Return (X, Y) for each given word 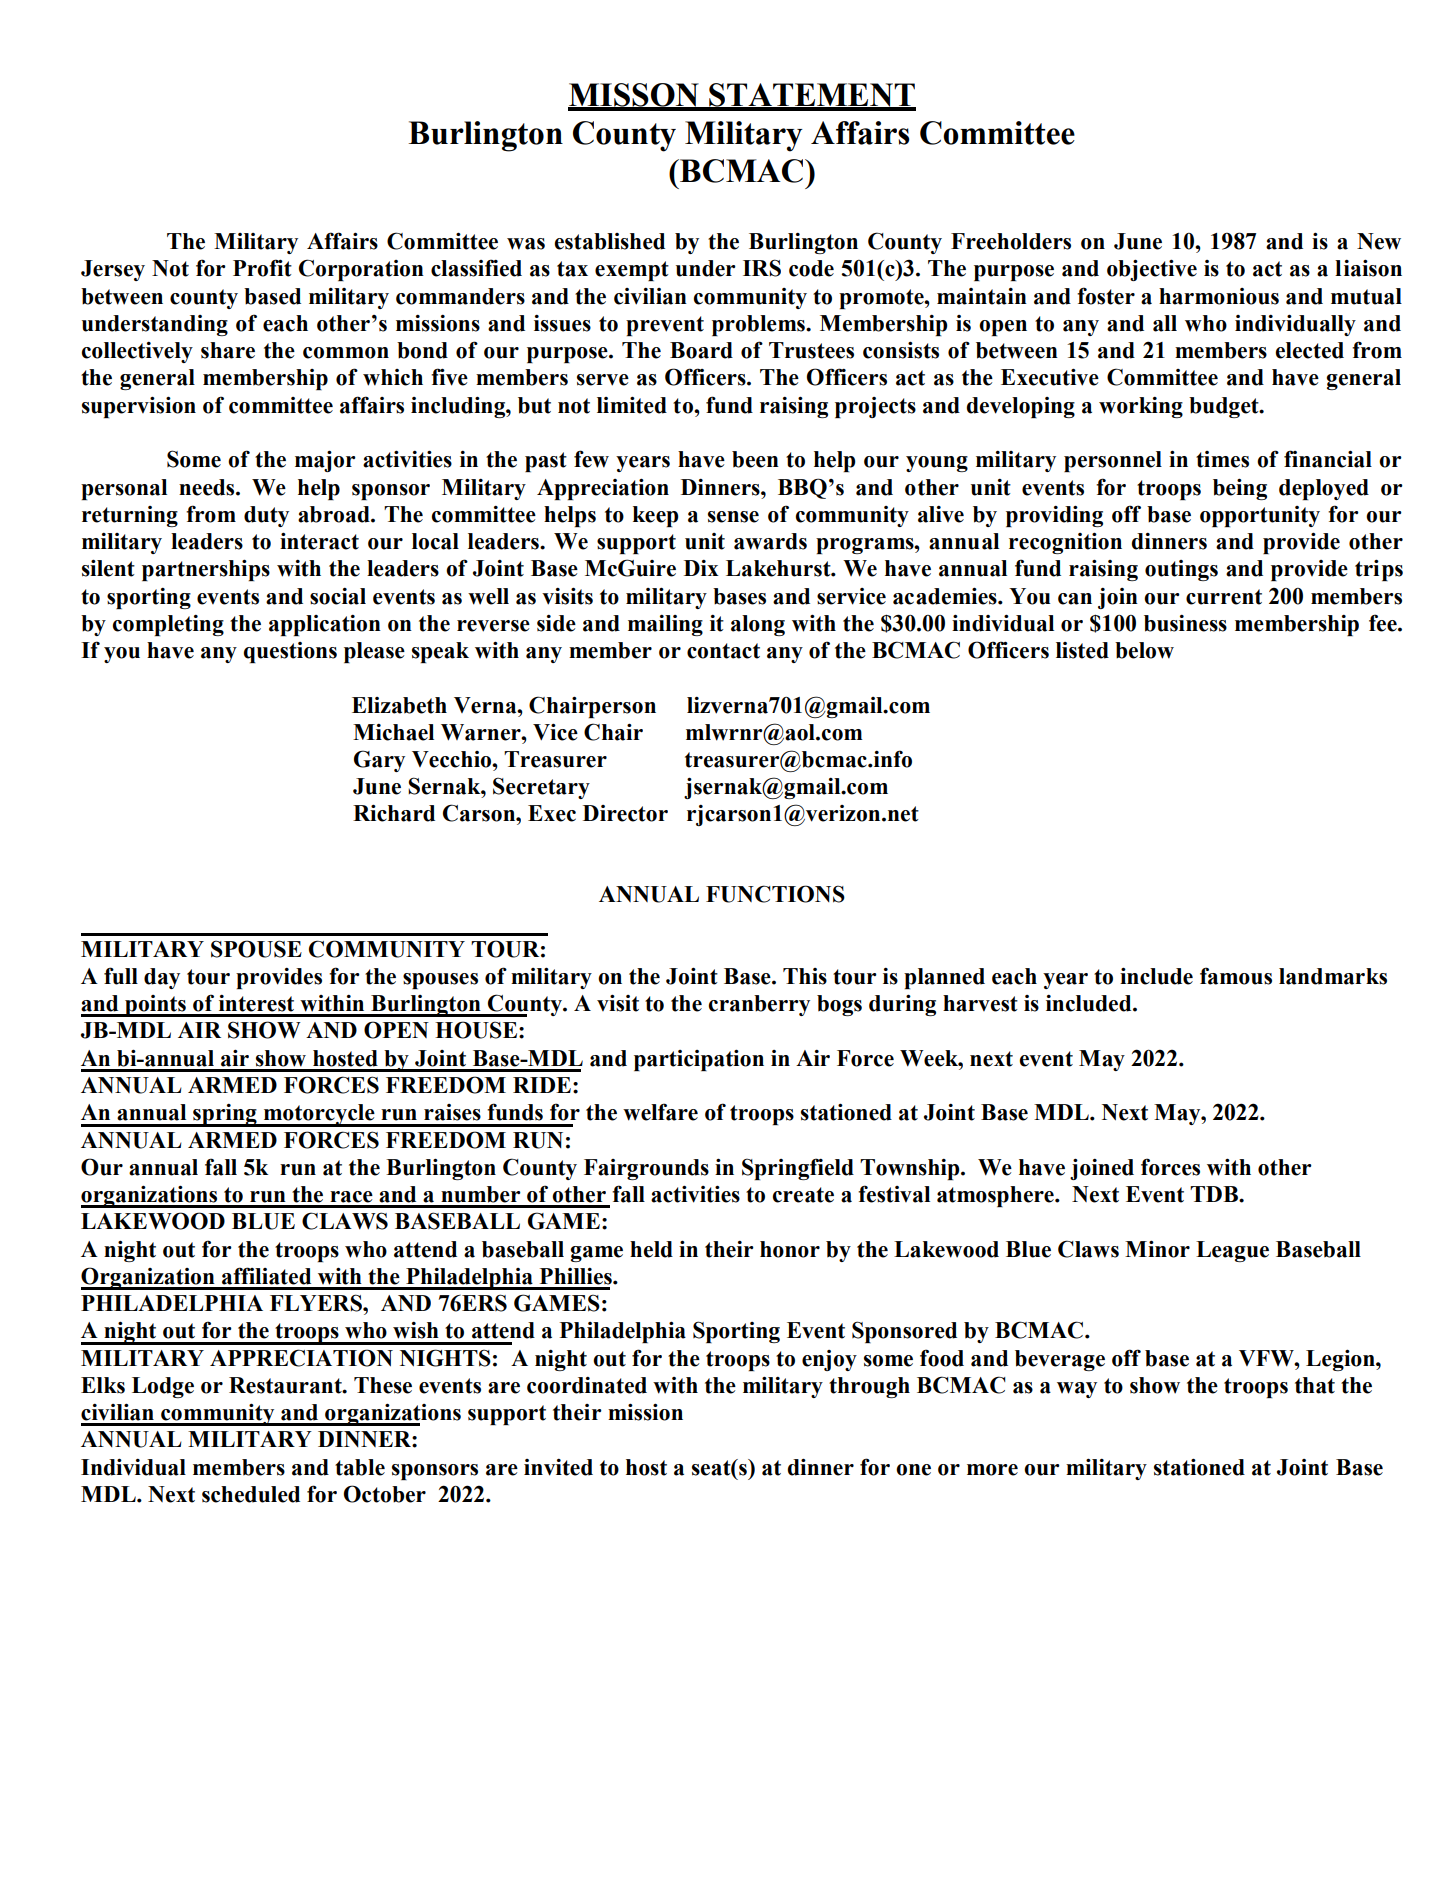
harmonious (1219, 296)
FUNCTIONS (775, 894)
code (811, 268)
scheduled (251, 1494)
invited (558, 1467)
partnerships (206, 570)
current (1224, 597)
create (803, 1195)
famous (1236, 976)
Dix (701, 568)
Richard (394, 813)
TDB (1215, 1194)
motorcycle (319, 1115)
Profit (262, 268)
